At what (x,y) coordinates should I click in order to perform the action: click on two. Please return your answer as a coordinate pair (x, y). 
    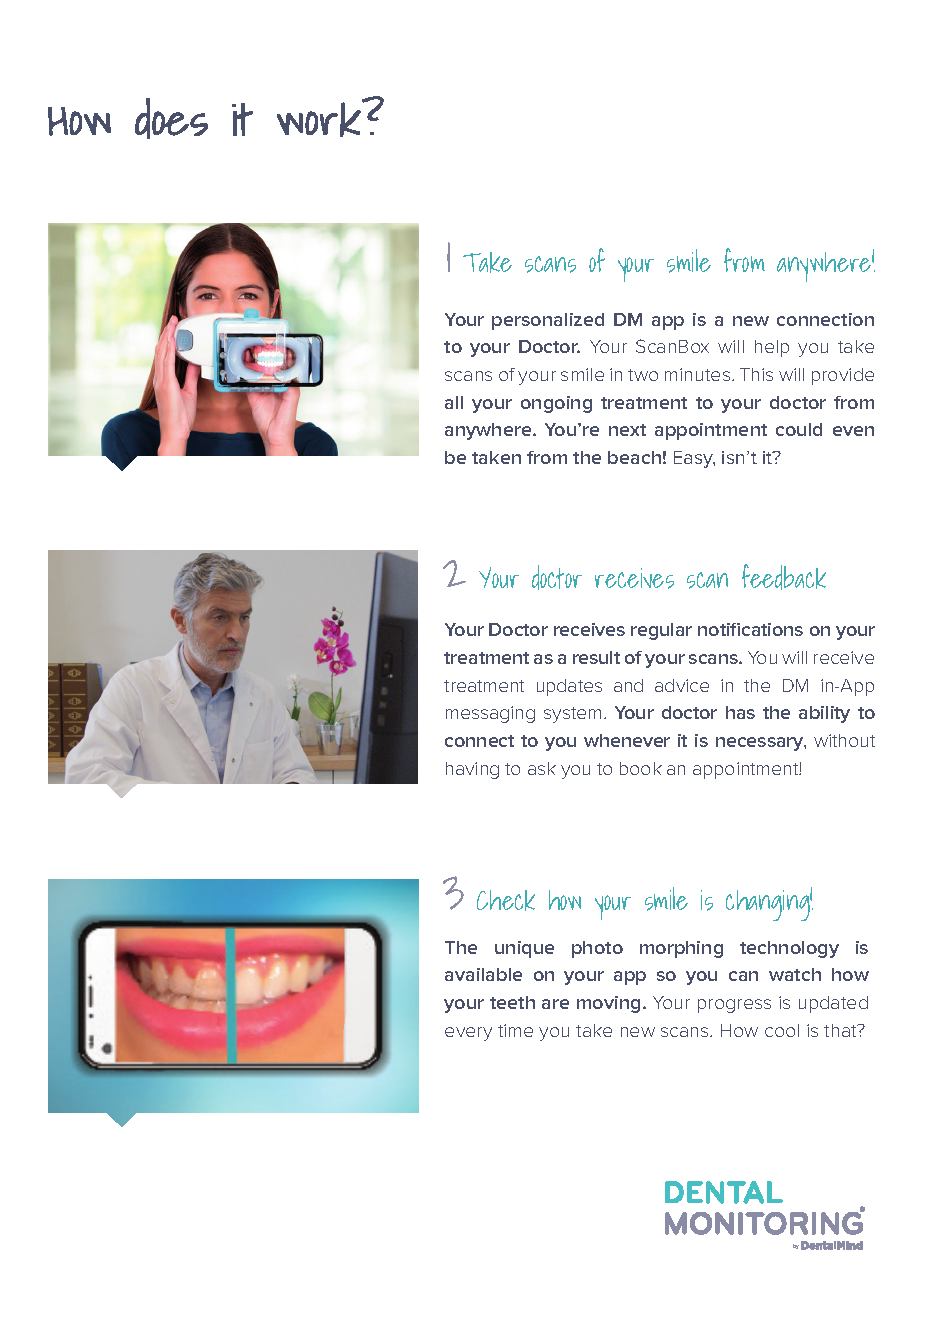
    Looking at the image, I should click on (643, 375).
